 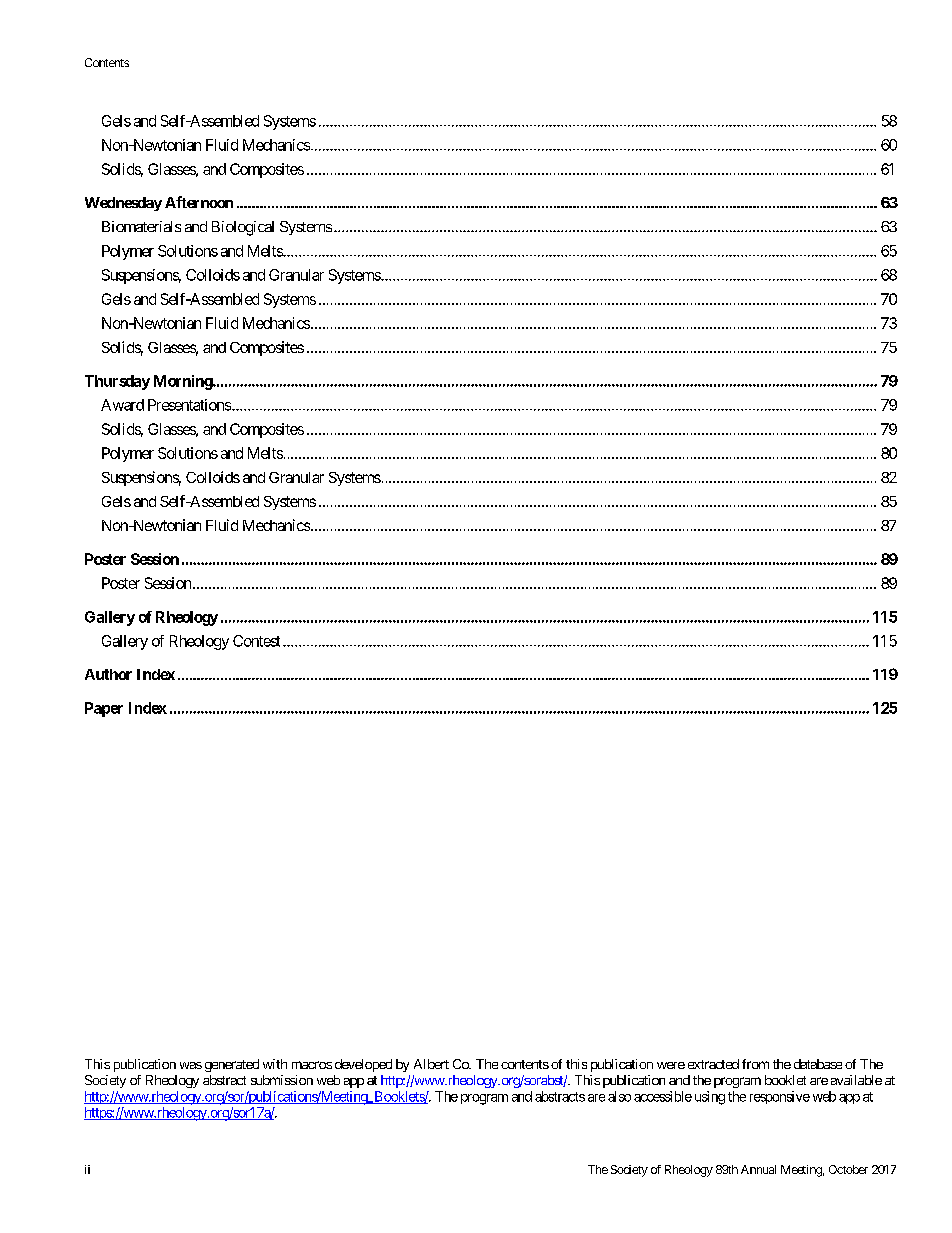 What do you see at coordinates (755, 1064) in the image?
I see `from` at bounding box center [755, 1064].
